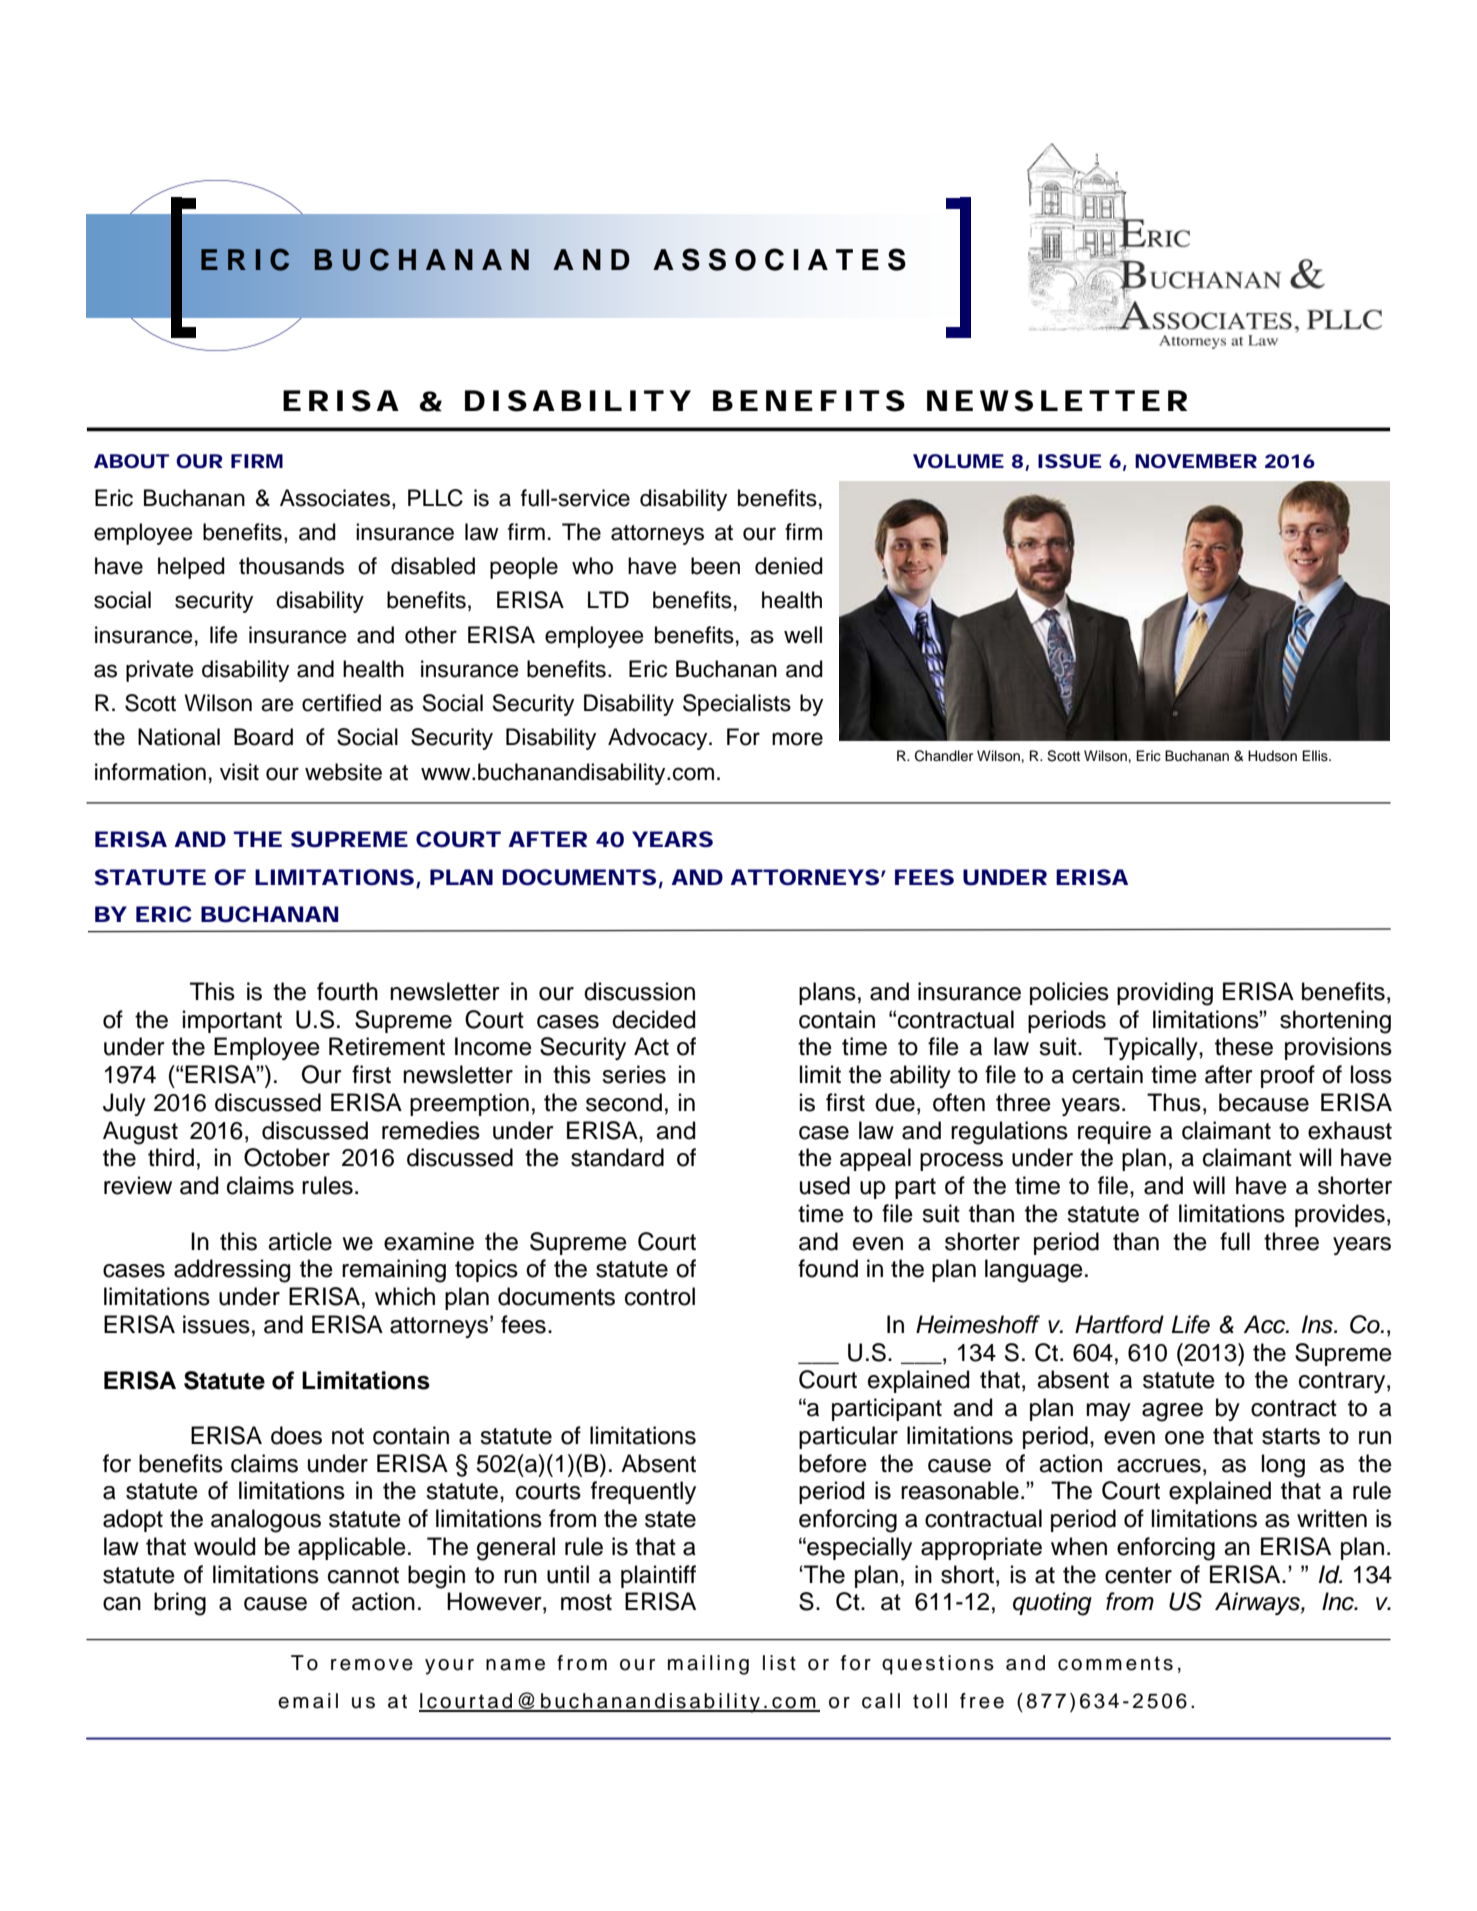 The width and height of the document is (1477, 1911). Describe the element at coordinates (639, 991) in the document. I see `discussion` at that location.
